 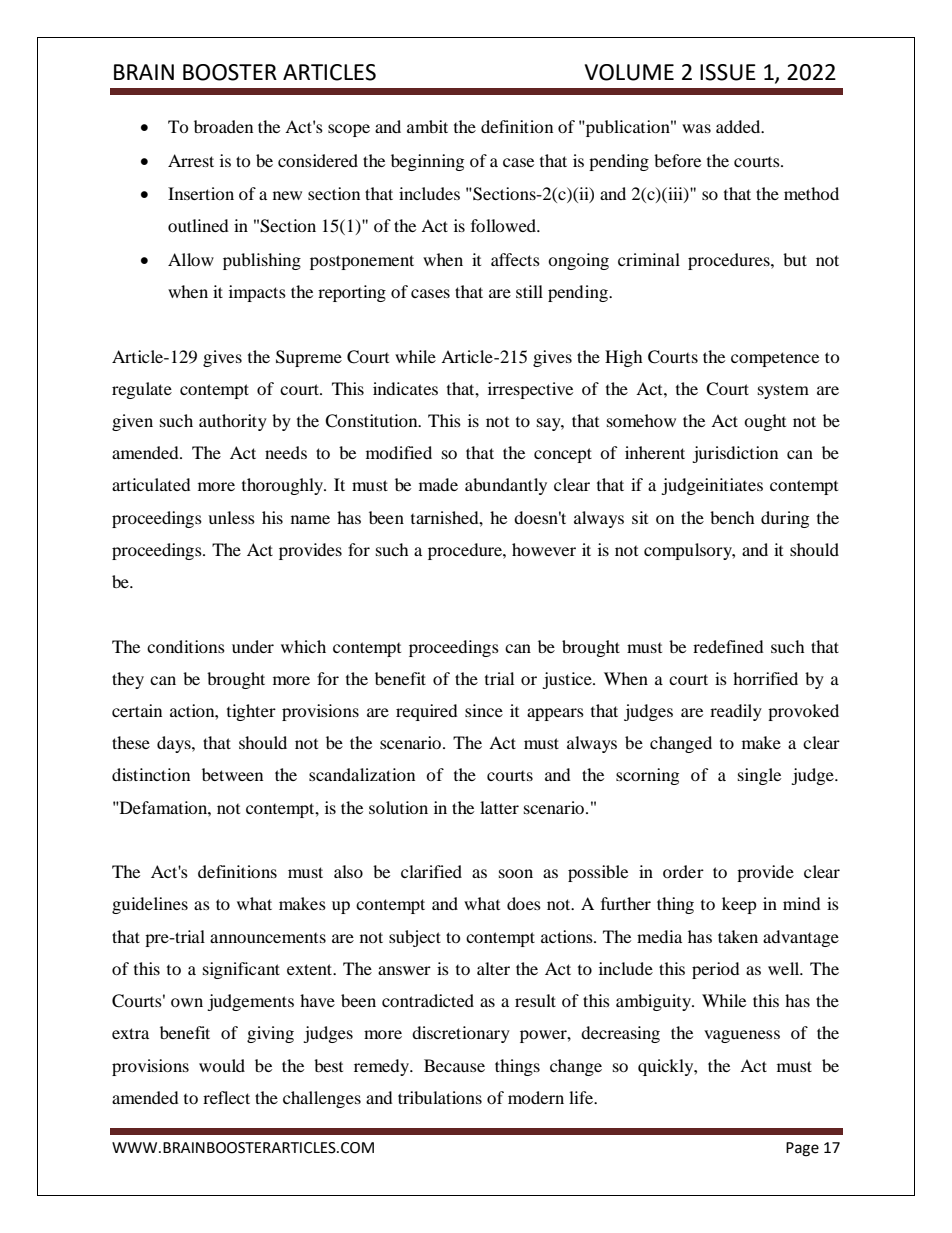 I want to click on reflect, so click(x=226, y=1097).
